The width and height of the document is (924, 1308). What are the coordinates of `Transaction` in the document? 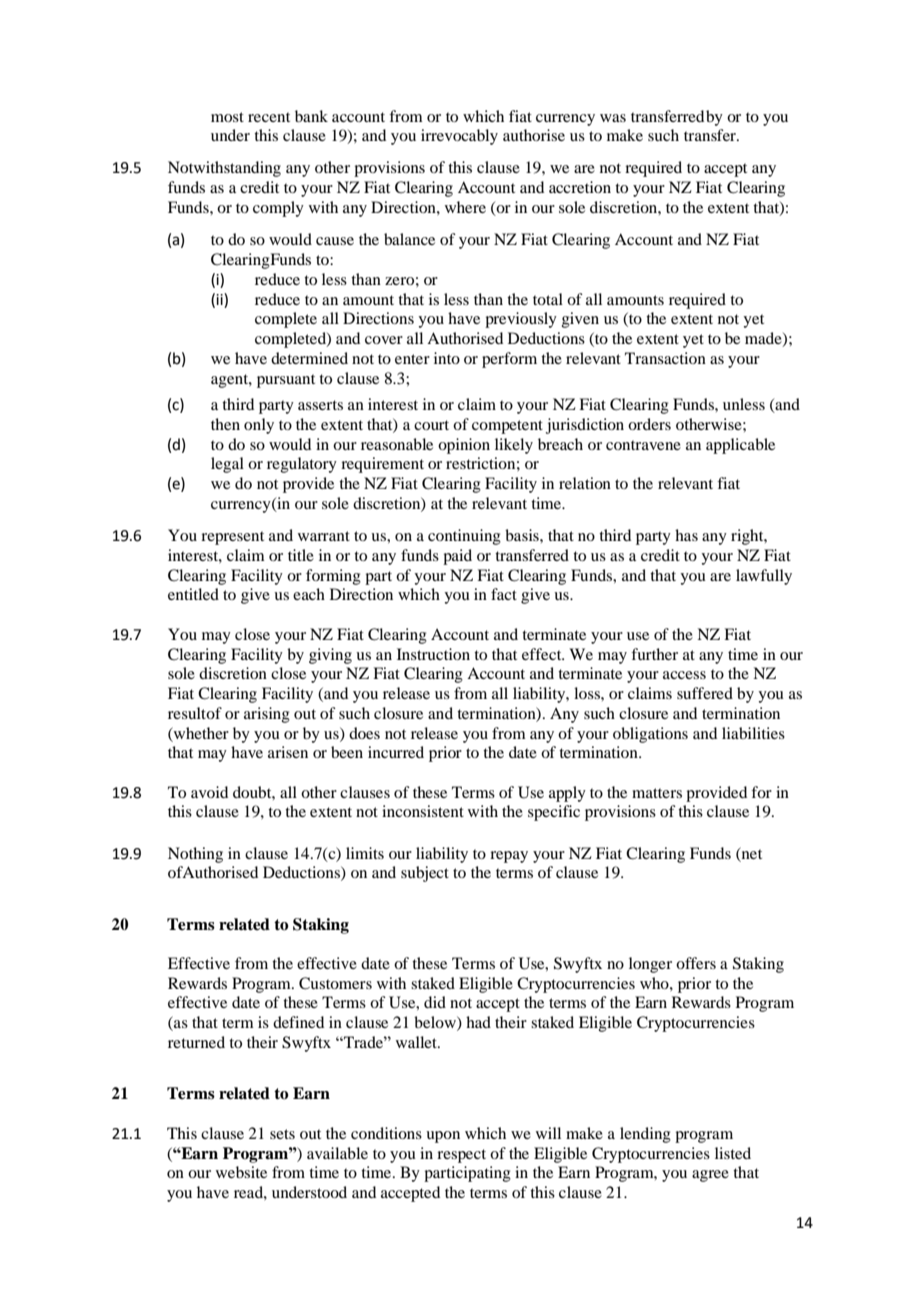 It's located at (665, 358).
